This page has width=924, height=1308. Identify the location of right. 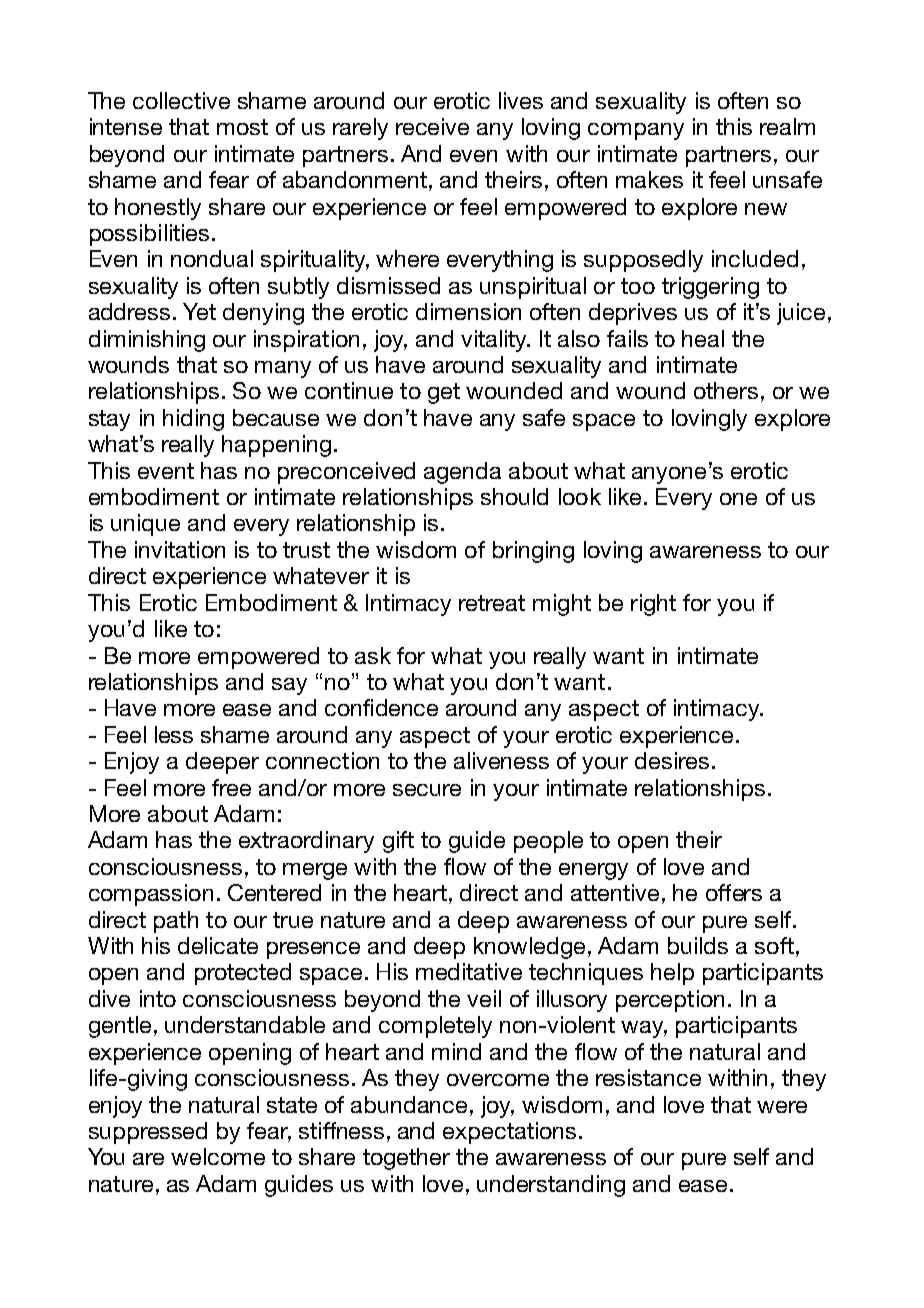
(653, 605).
